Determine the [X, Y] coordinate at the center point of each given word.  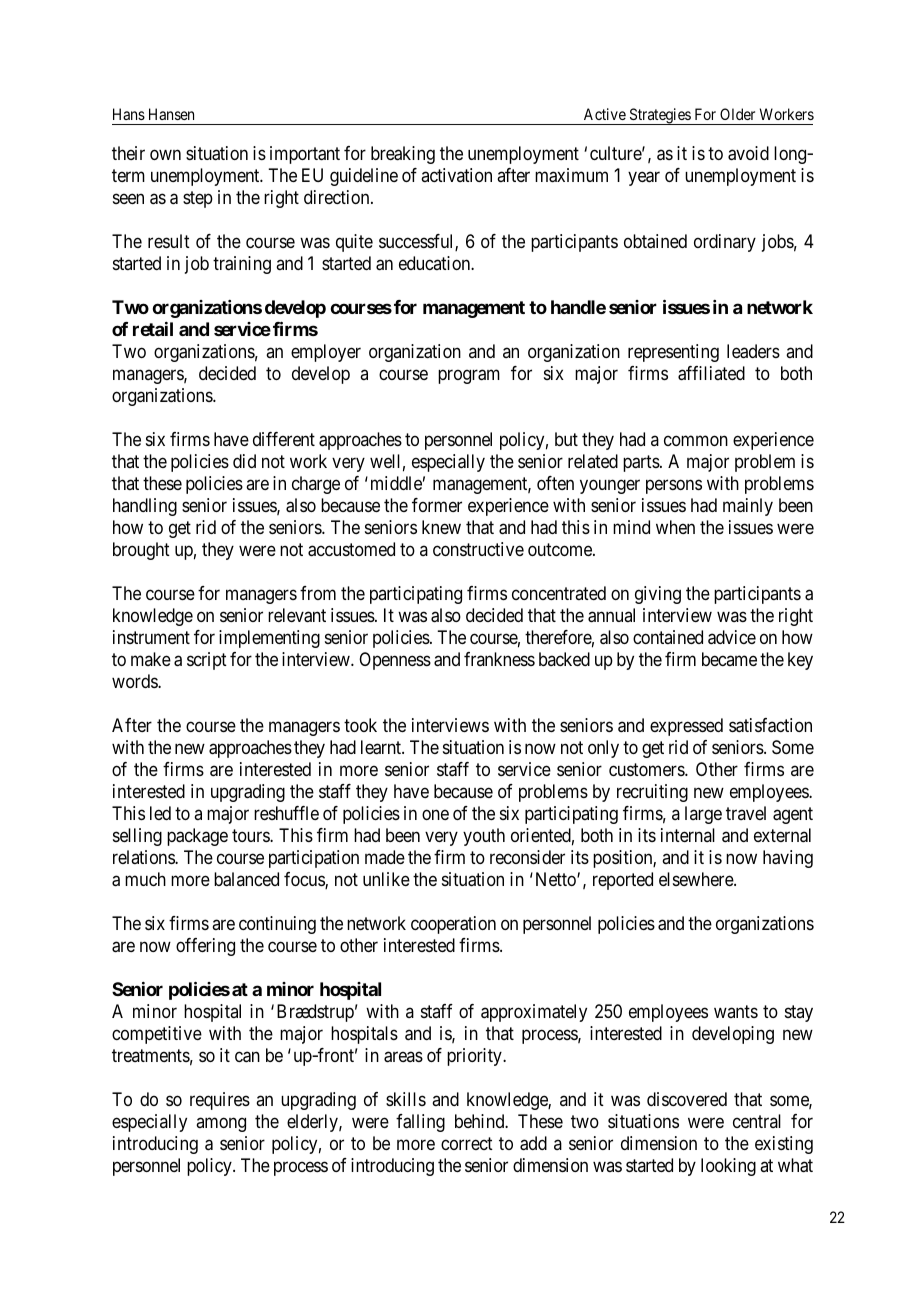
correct [467, 1143]
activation [456, 175]
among [221, 1124]
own [165, 155]
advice [732, 637]
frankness [499, 659]
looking [728, 1167]
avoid [748, 153]
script [207, 661]
